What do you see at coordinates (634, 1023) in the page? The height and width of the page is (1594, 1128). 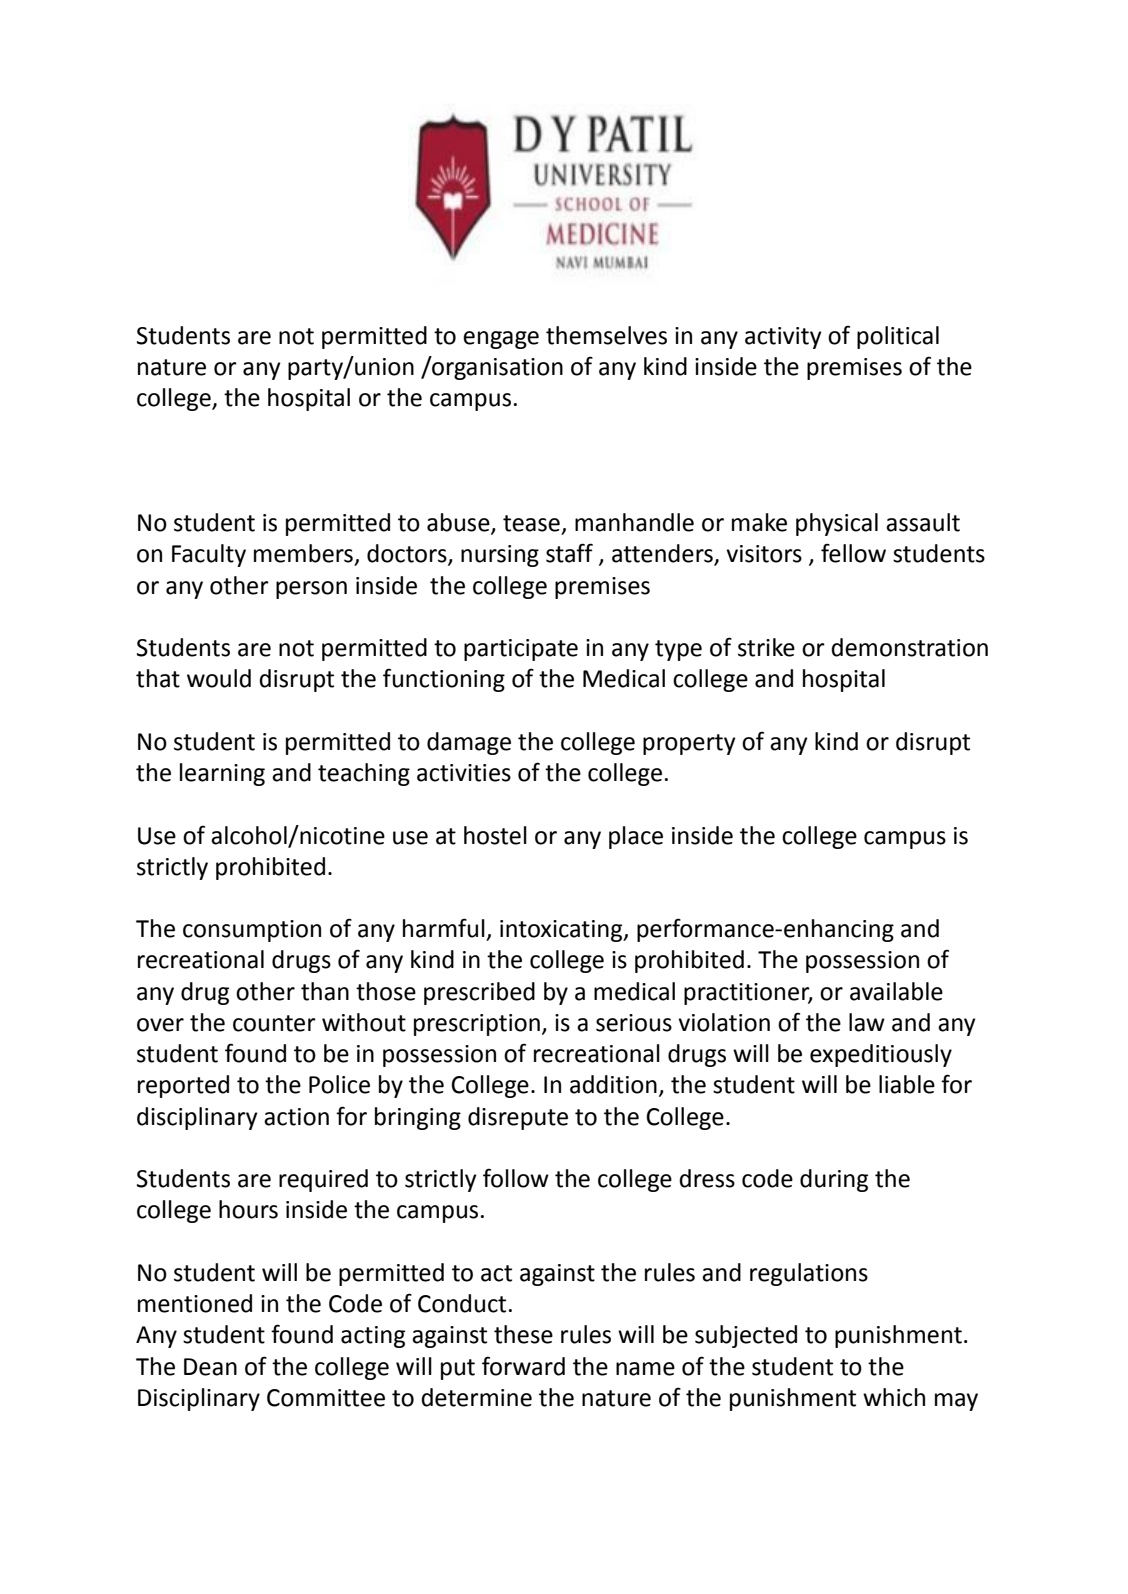 I see `serious` at bounding box center [634, 1023].
